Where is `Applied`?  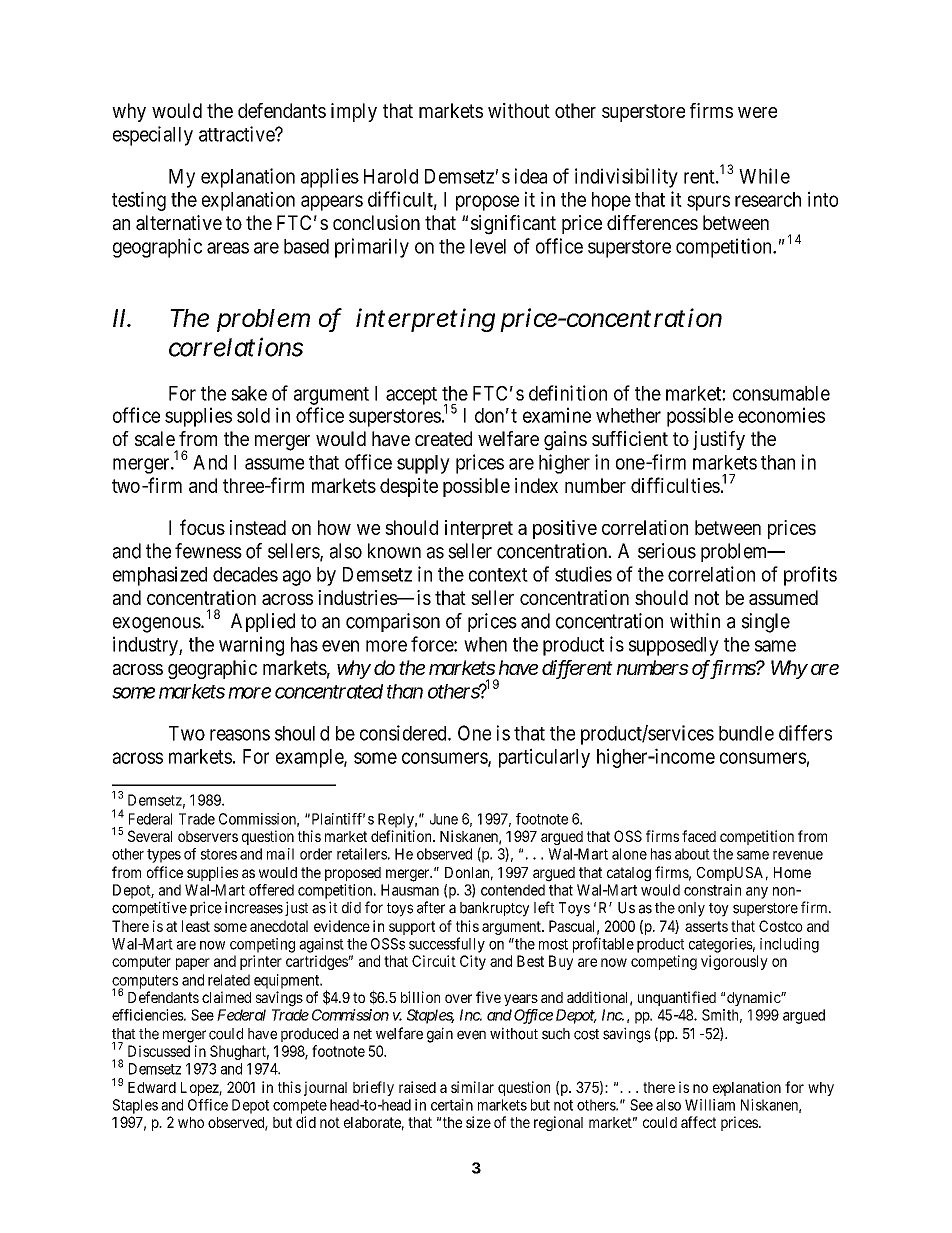 Applied is located at coordinates (263, 622).
